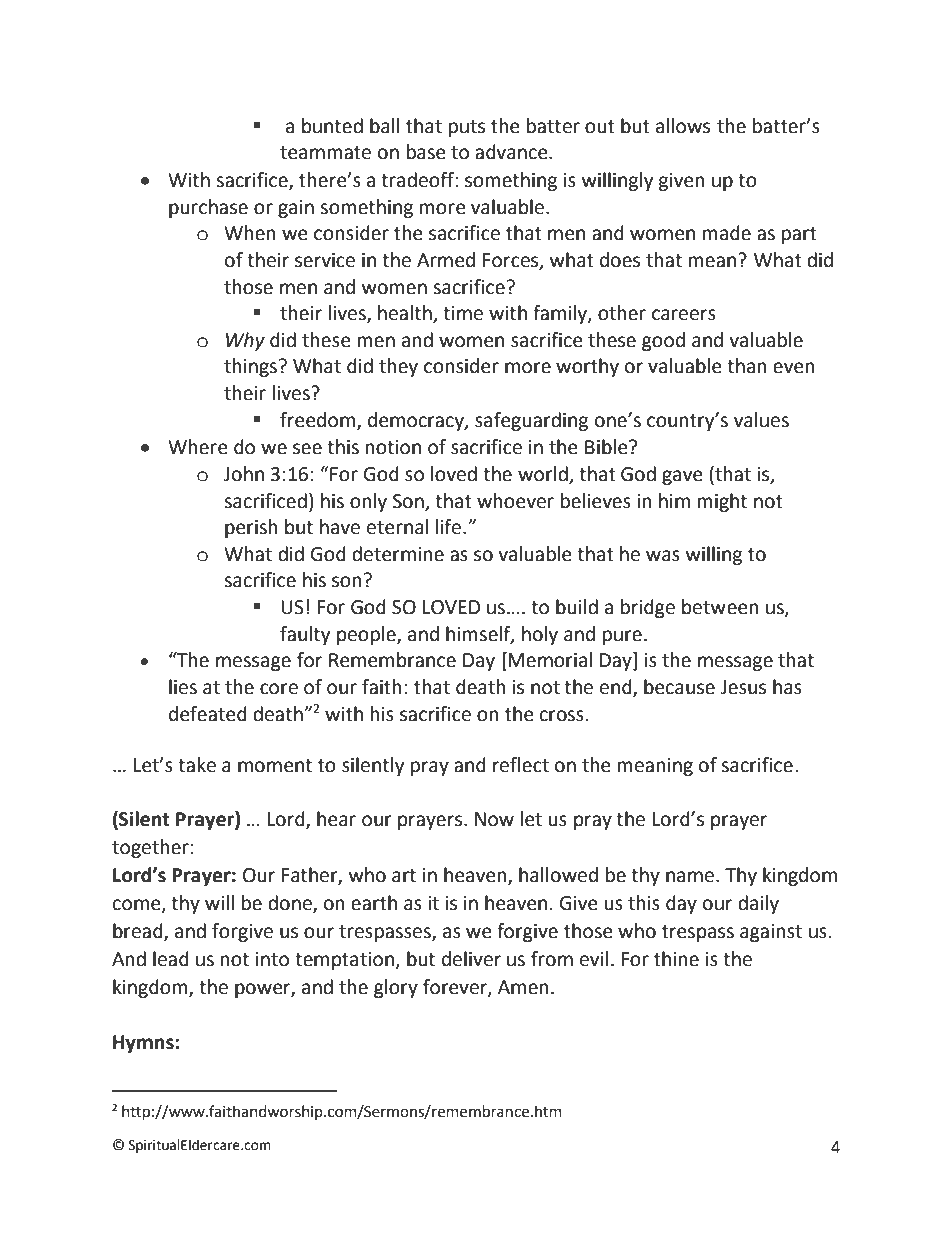  What do you see at coordinates (208, 714) in the image?
I see `defeated` at bounding box center [208, 714].
